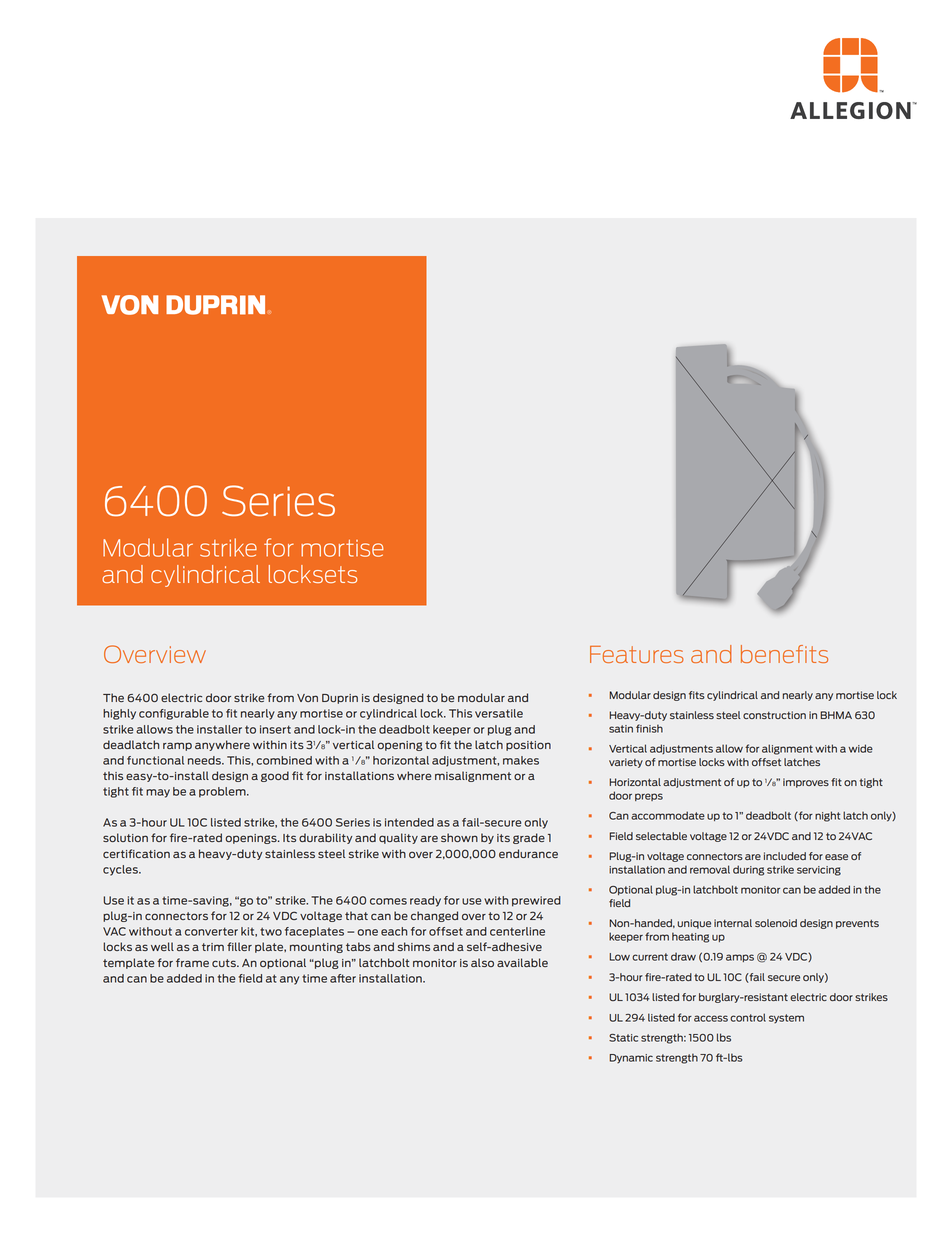  Describe the element at coordinates (343, 978) in the document. I see `after` at that location.
